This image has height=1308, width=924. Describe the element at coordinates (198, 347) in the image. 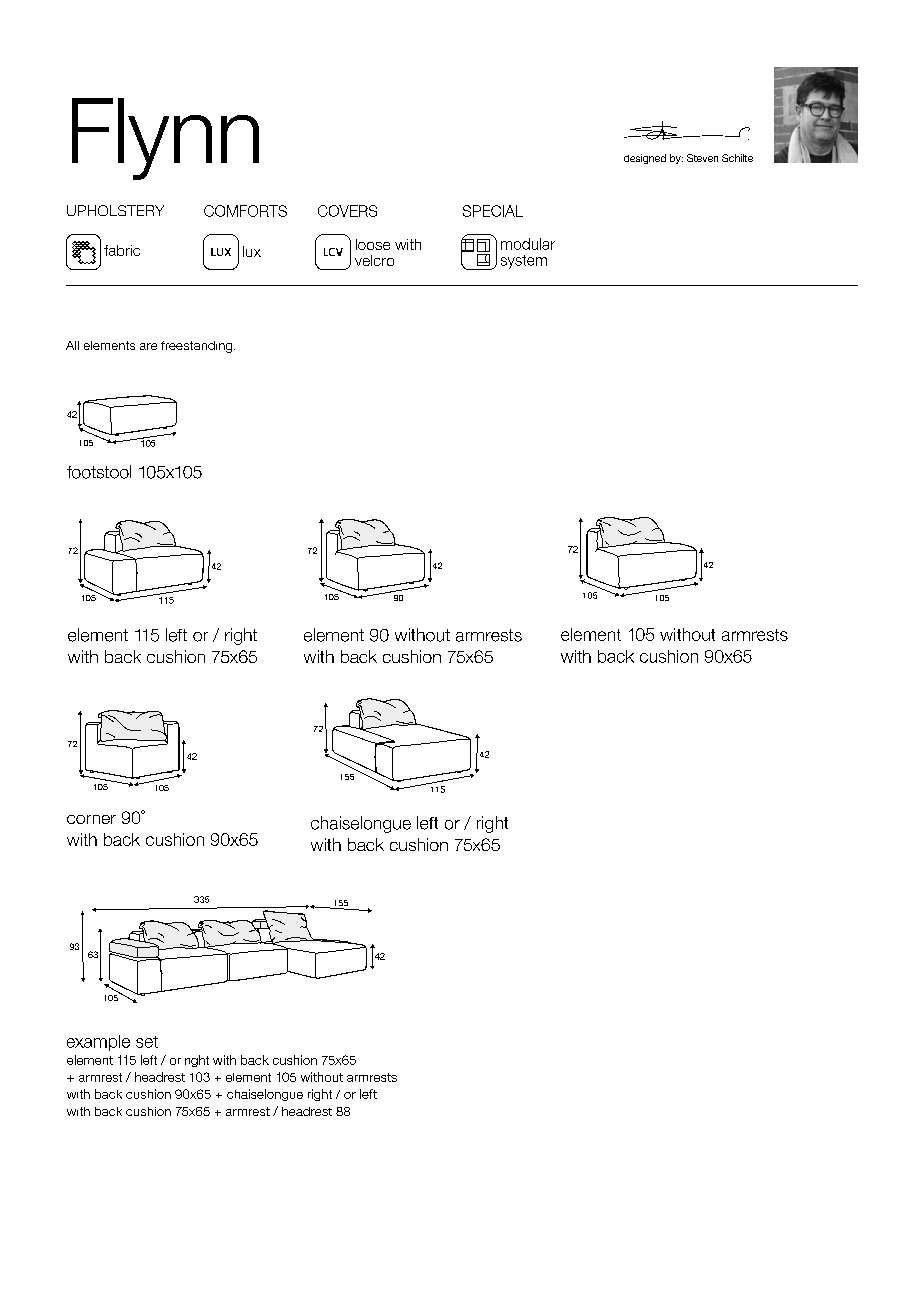

I see `freestanding` at that location.
